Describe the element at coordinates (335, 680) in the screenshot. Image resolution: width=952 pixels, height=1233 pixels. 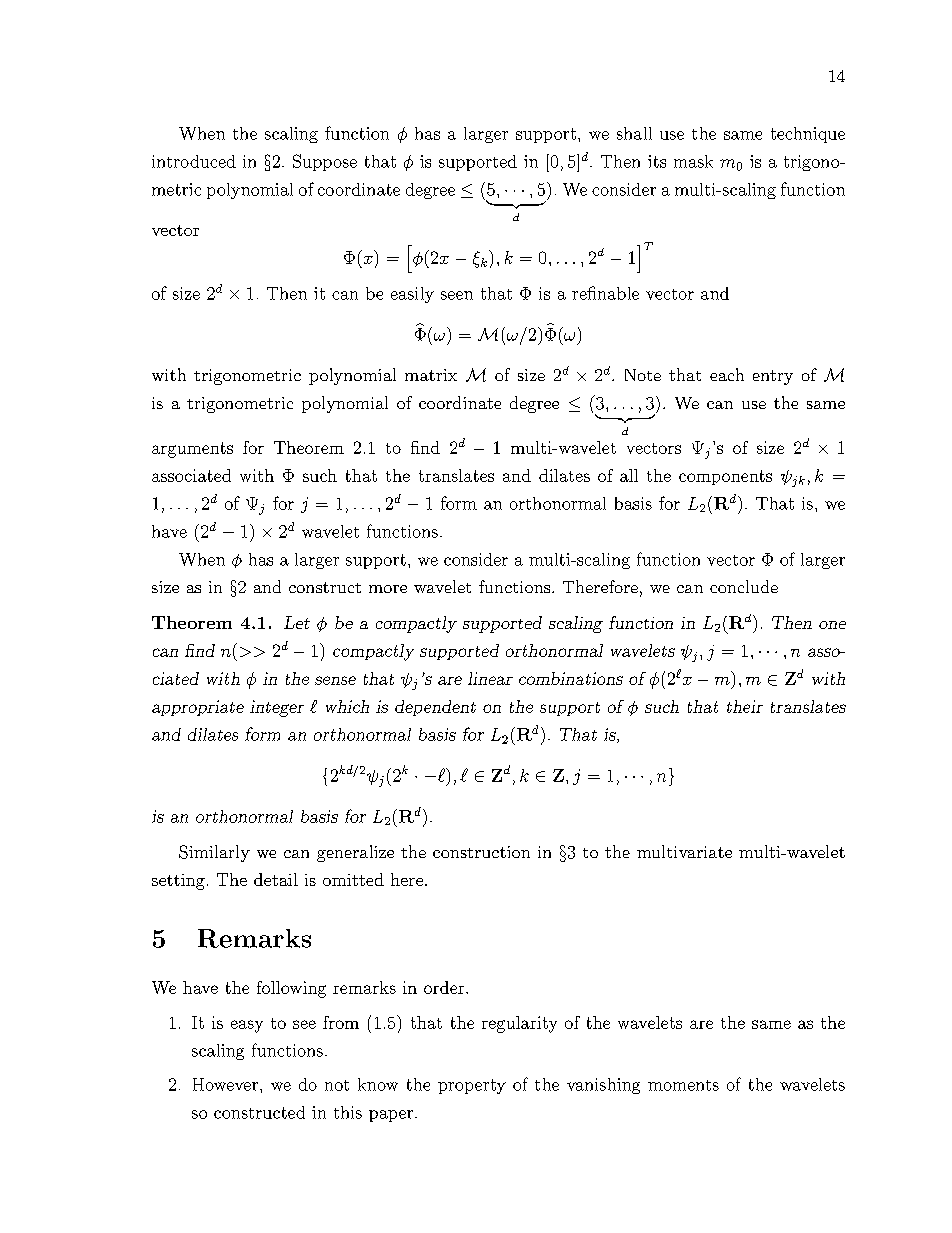
I see `sense` at that location.
